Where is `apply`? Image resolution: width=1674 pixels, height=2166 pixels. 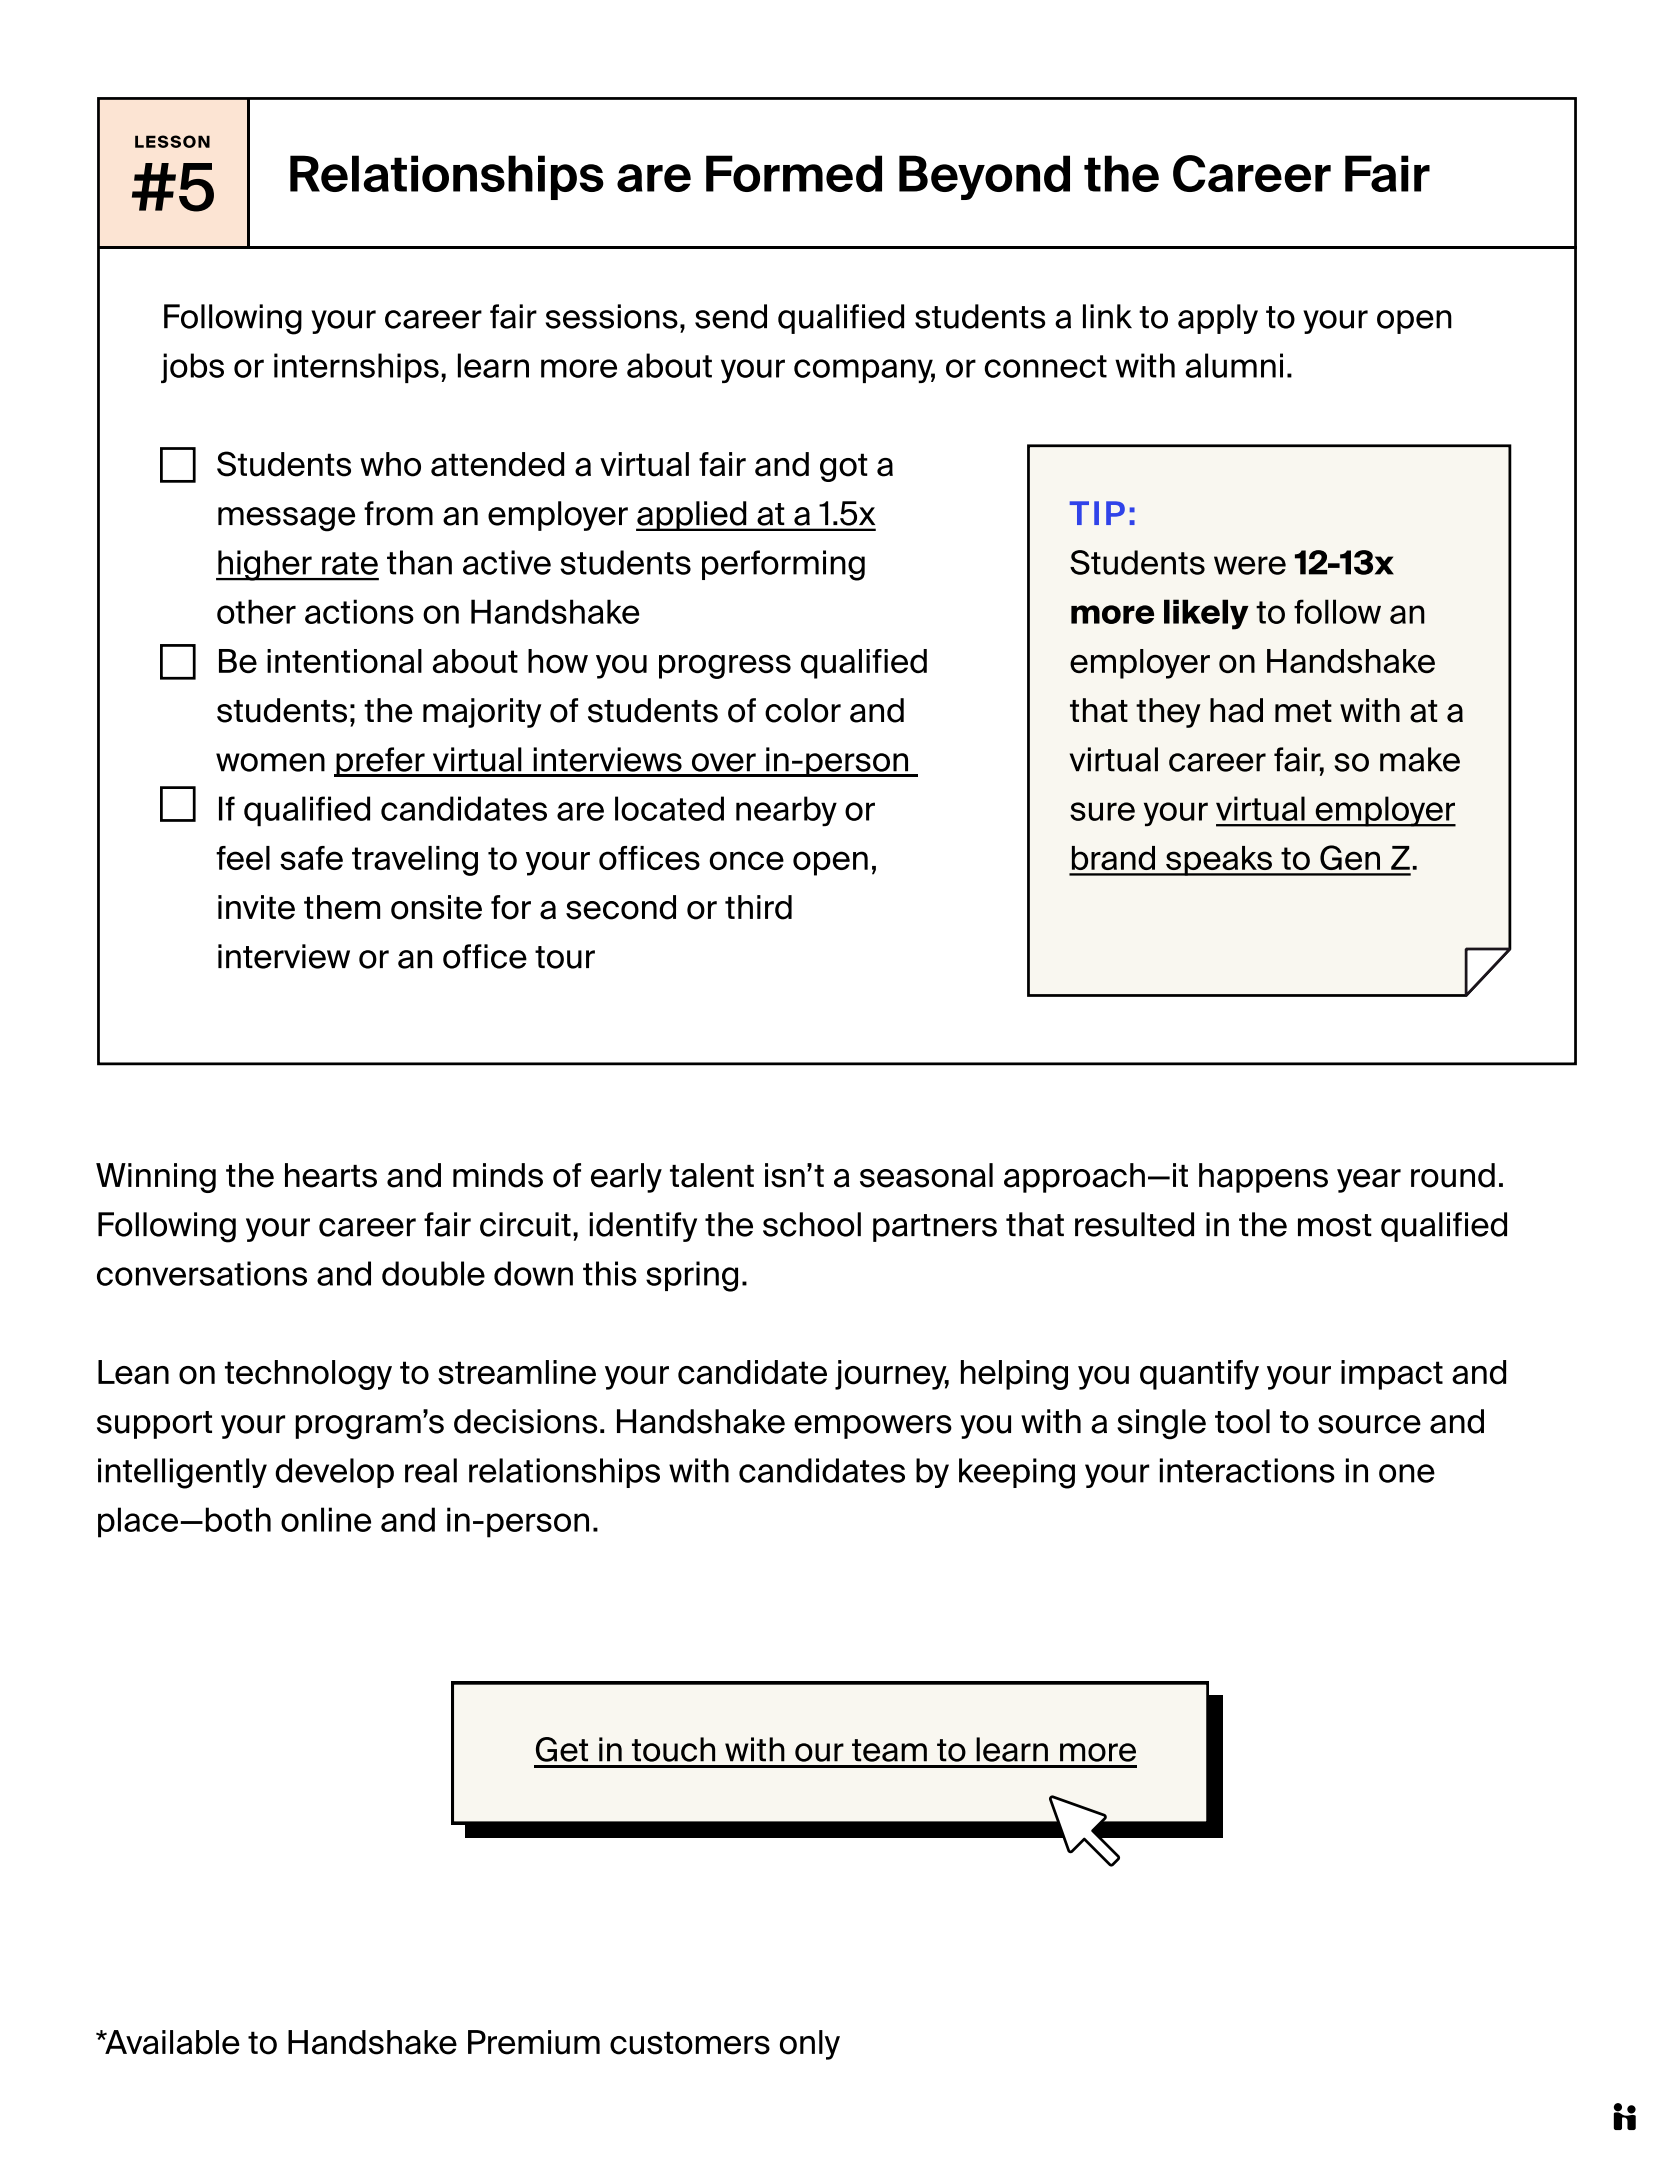
apply is located at coordinates (1218, 319).
